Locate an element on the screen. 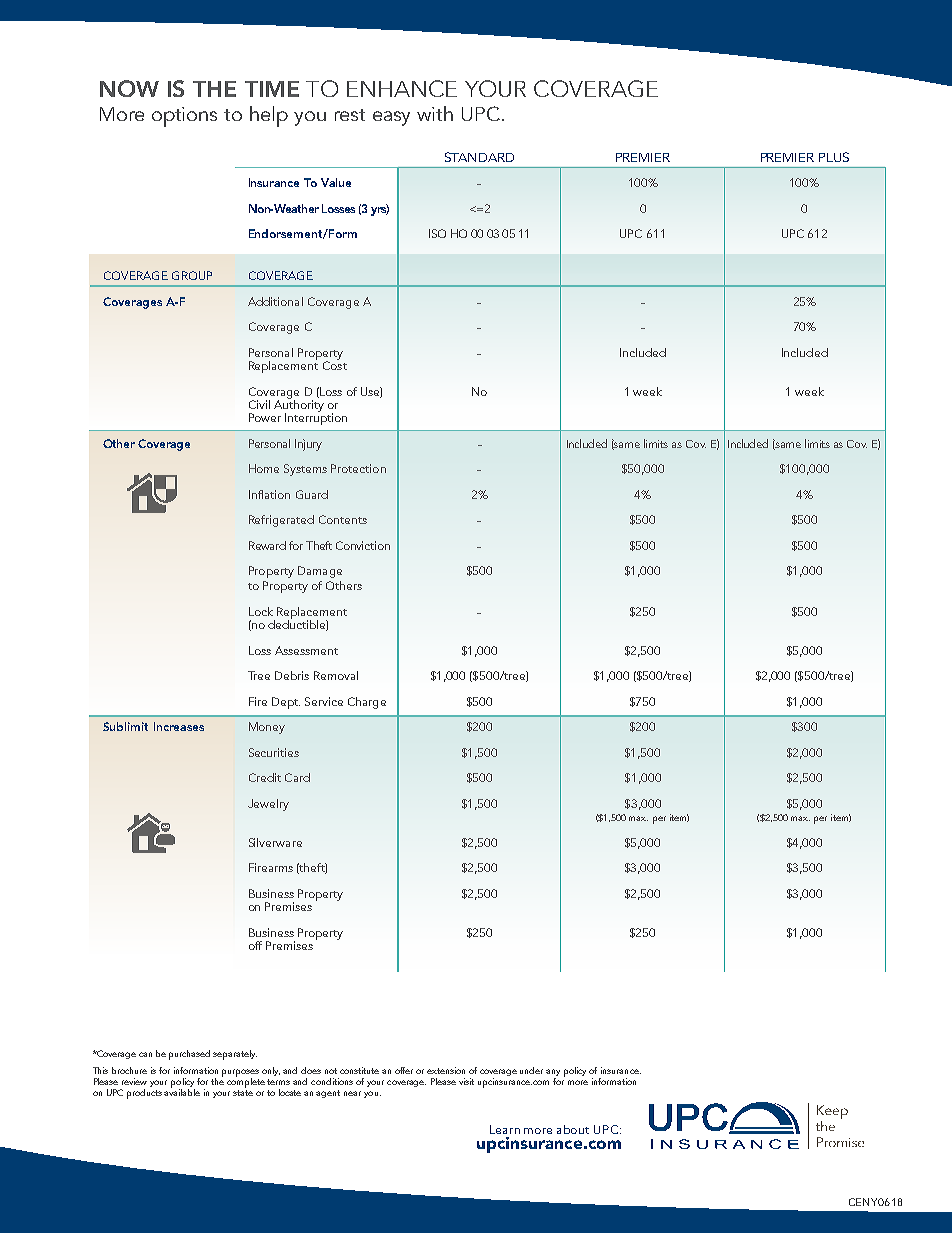 This screenshot has height=1233, width=952. Charge is located at coordinates (367, 703).
